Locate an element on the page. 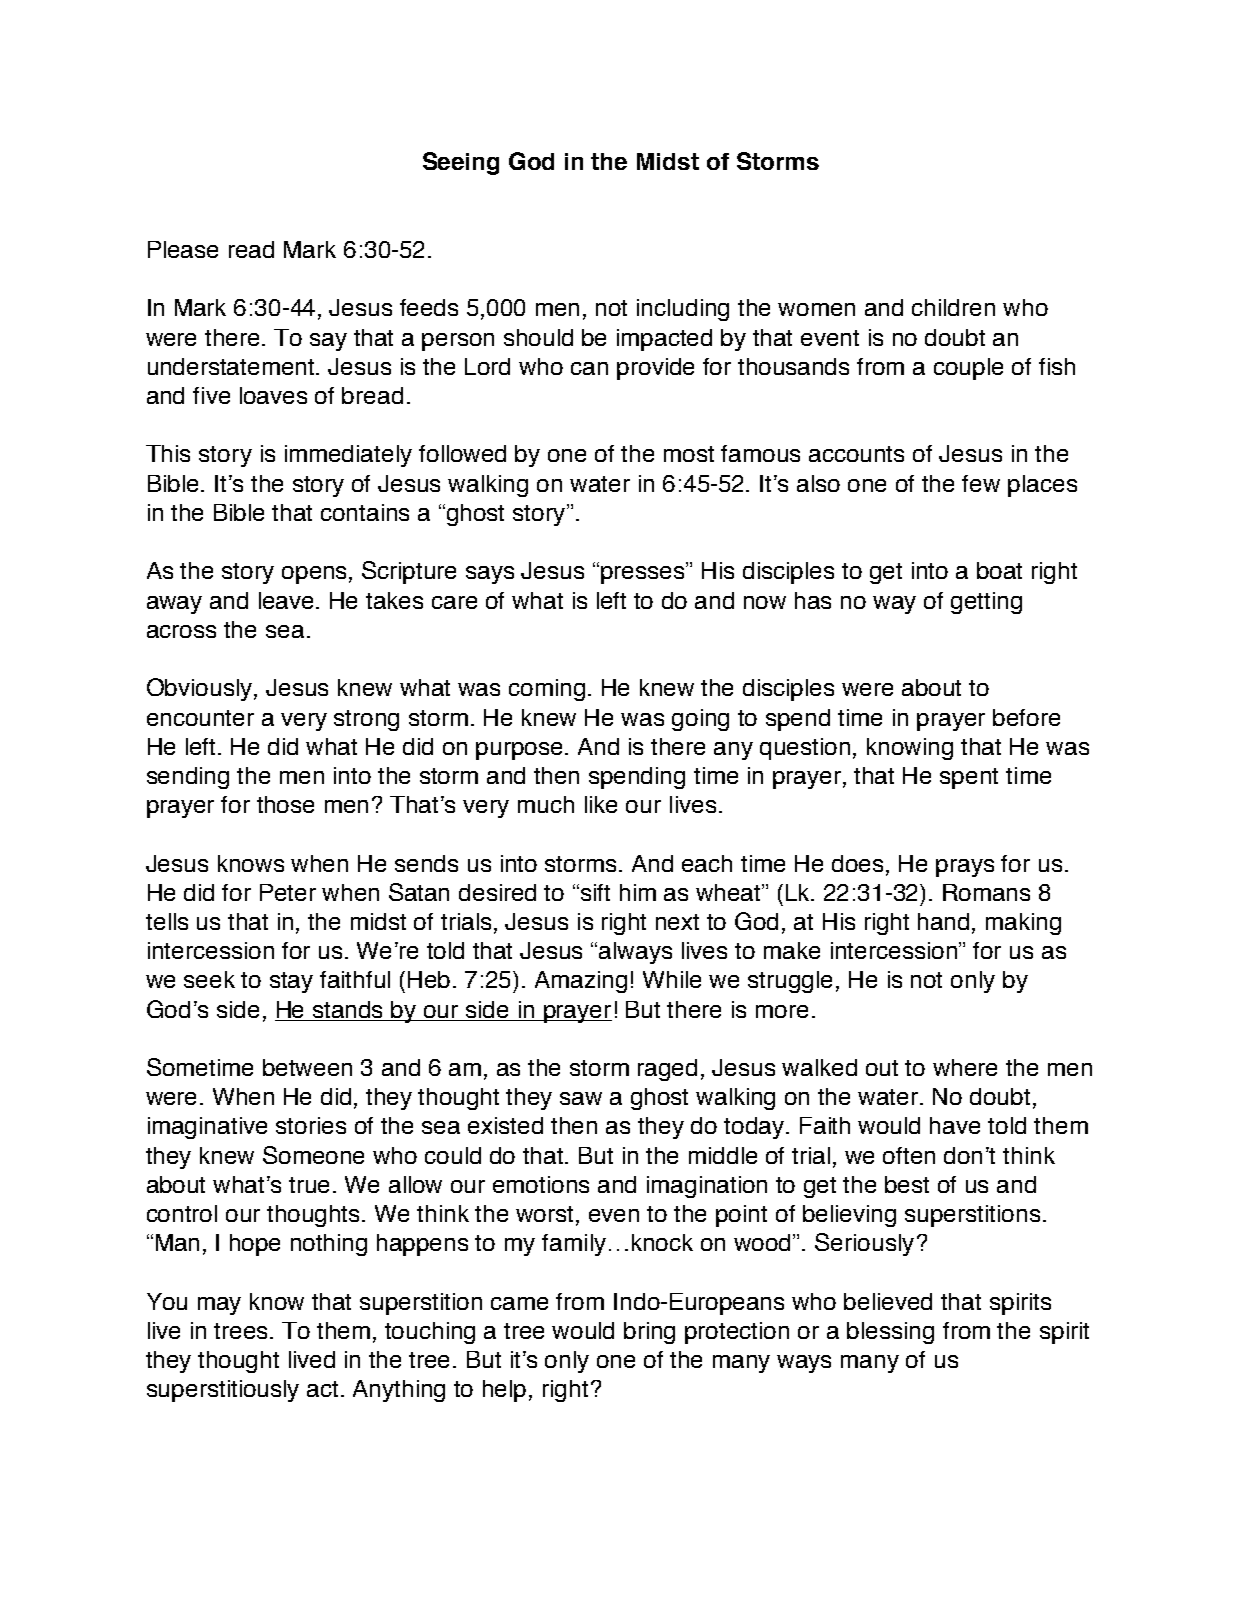  stay is located at coordinates (291, 982).
